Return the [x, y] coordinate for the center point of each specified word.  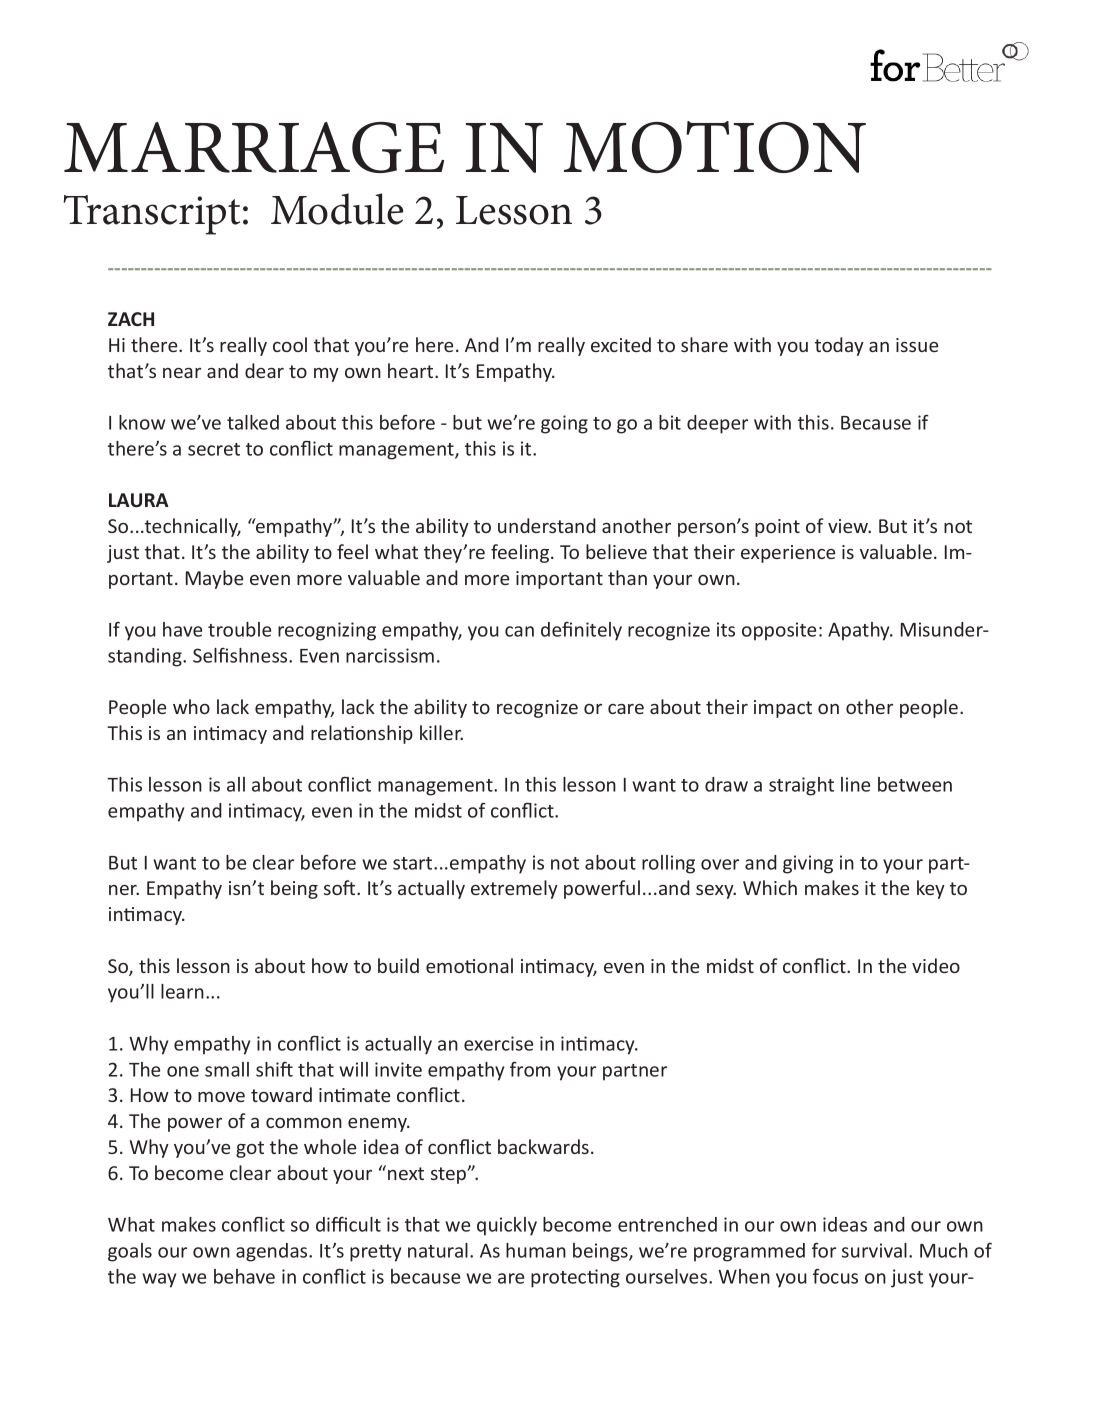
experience [788, 554]
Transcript [152, 215]
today [839, 346]
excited [621, 344]
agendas [273, 1252]
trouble [239, 629]
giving [808, 864]
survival [874, 1250]
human [536, 1250]
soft [341, 887]
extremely [514, 889]
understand [547, 525]
